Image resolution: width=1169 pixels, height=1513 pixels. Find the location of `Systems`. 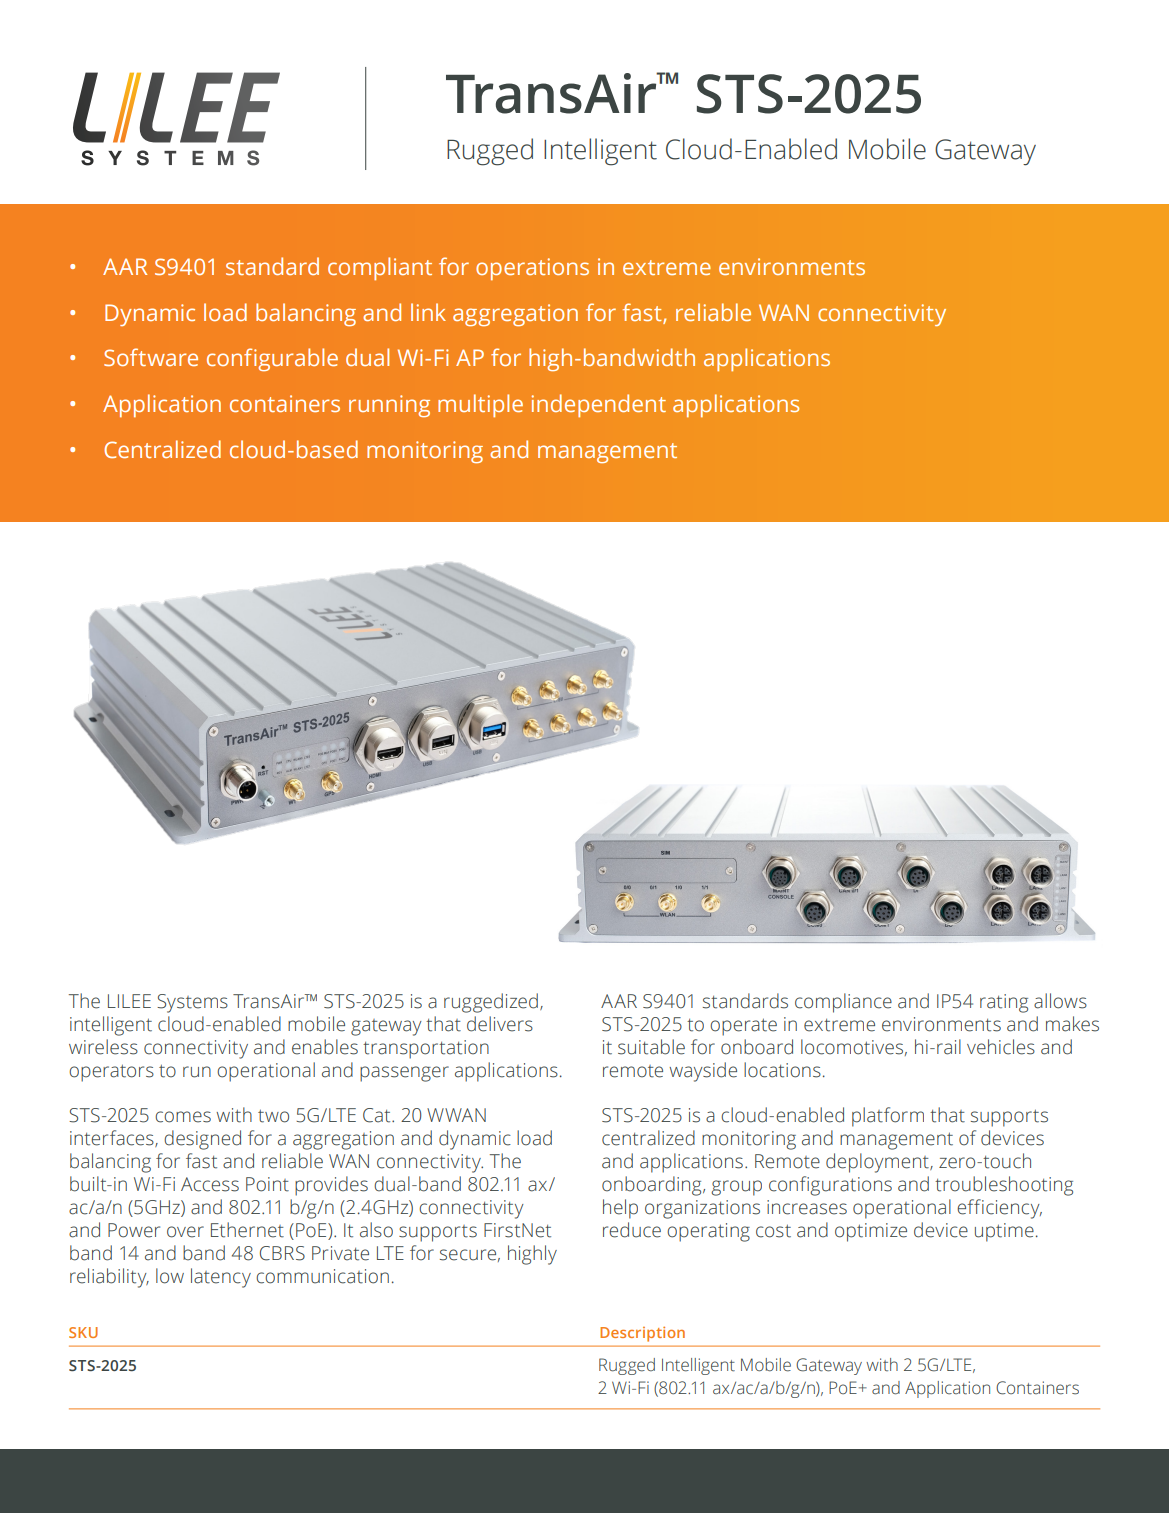

Systems is located at coordinates (192, 1003).
